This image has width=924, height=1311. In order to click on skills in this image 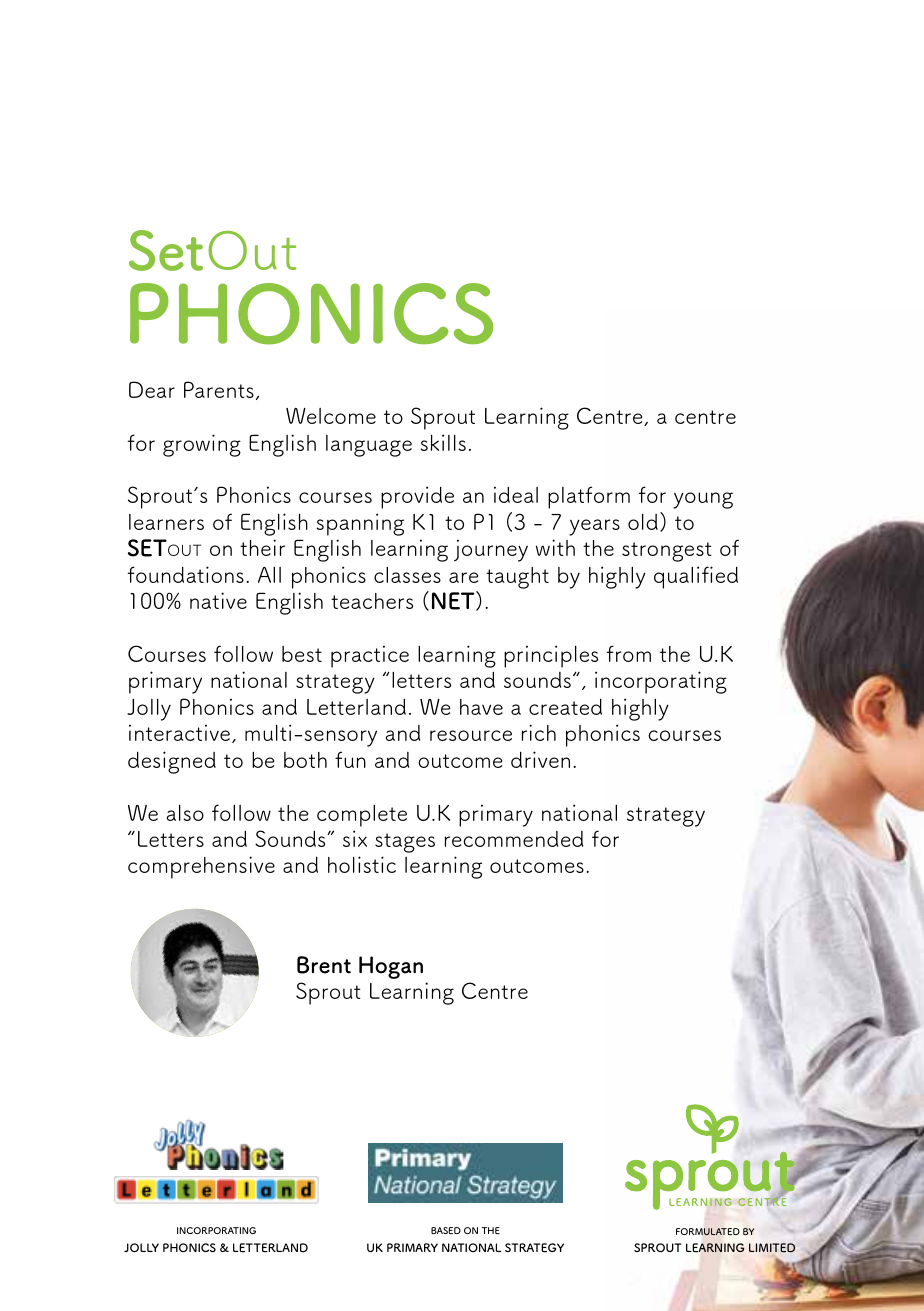, I will do `click(443, 442)`.
